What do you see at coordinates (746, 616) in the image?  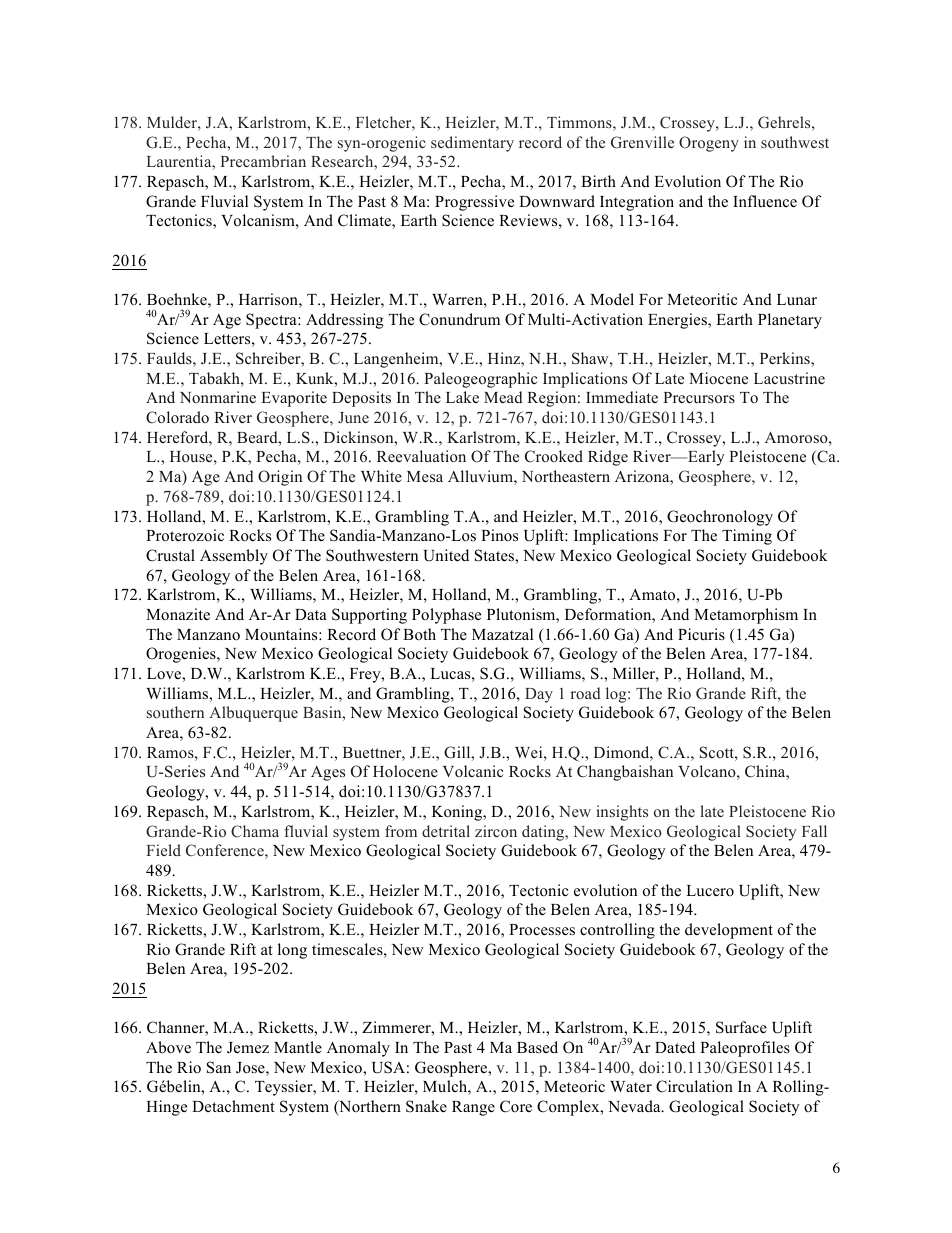 I see `Metamorphism` at bounding box center [746, 616].
